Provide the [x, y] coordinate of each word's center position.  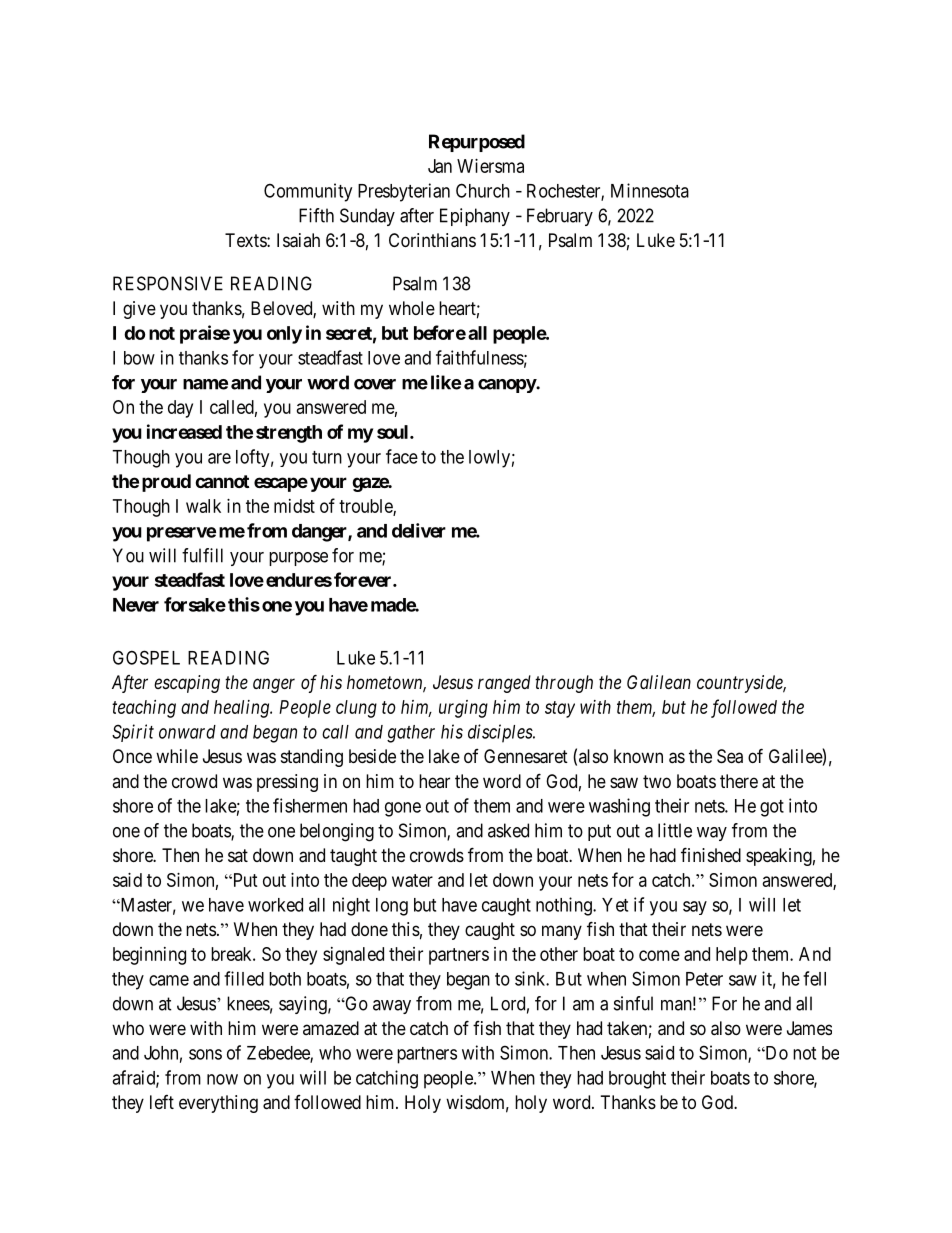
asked [508, 830]
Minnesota [650, 190]
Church [483, 190]
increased [184, 431]
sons [205, 1054]
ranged [504, 684]
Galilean [659, 682]
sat [238, 855]
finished [711, 854]
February [560, 217]
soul [394, 432]
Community [308, 192]
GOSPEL [146, 657]
